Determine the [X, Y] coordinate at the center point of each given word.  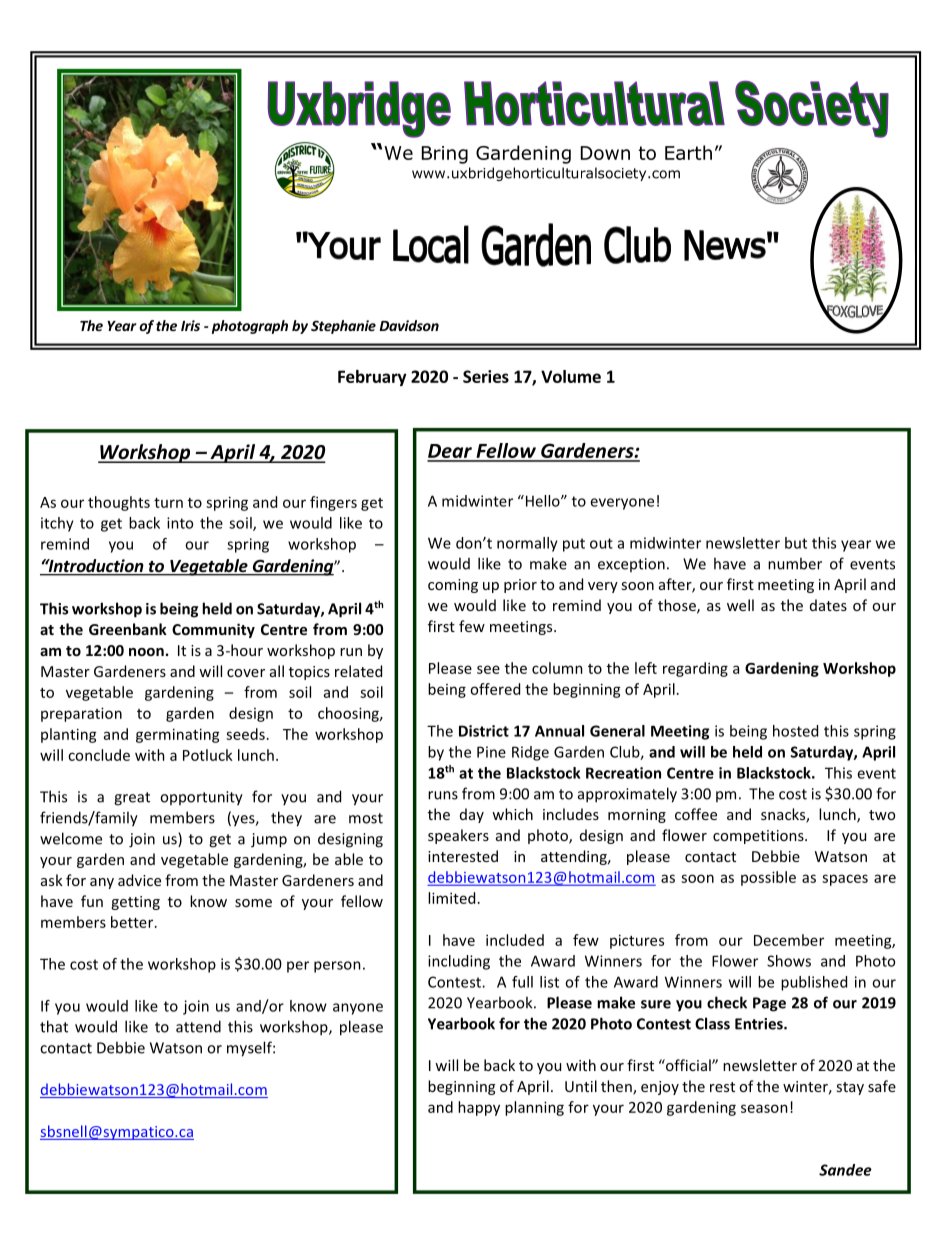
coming [453, 586]
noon [146, 652]
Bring [445, 155]
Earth [688, 152]
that [54, 1026]
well [740, 605]
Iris [190, 325]
